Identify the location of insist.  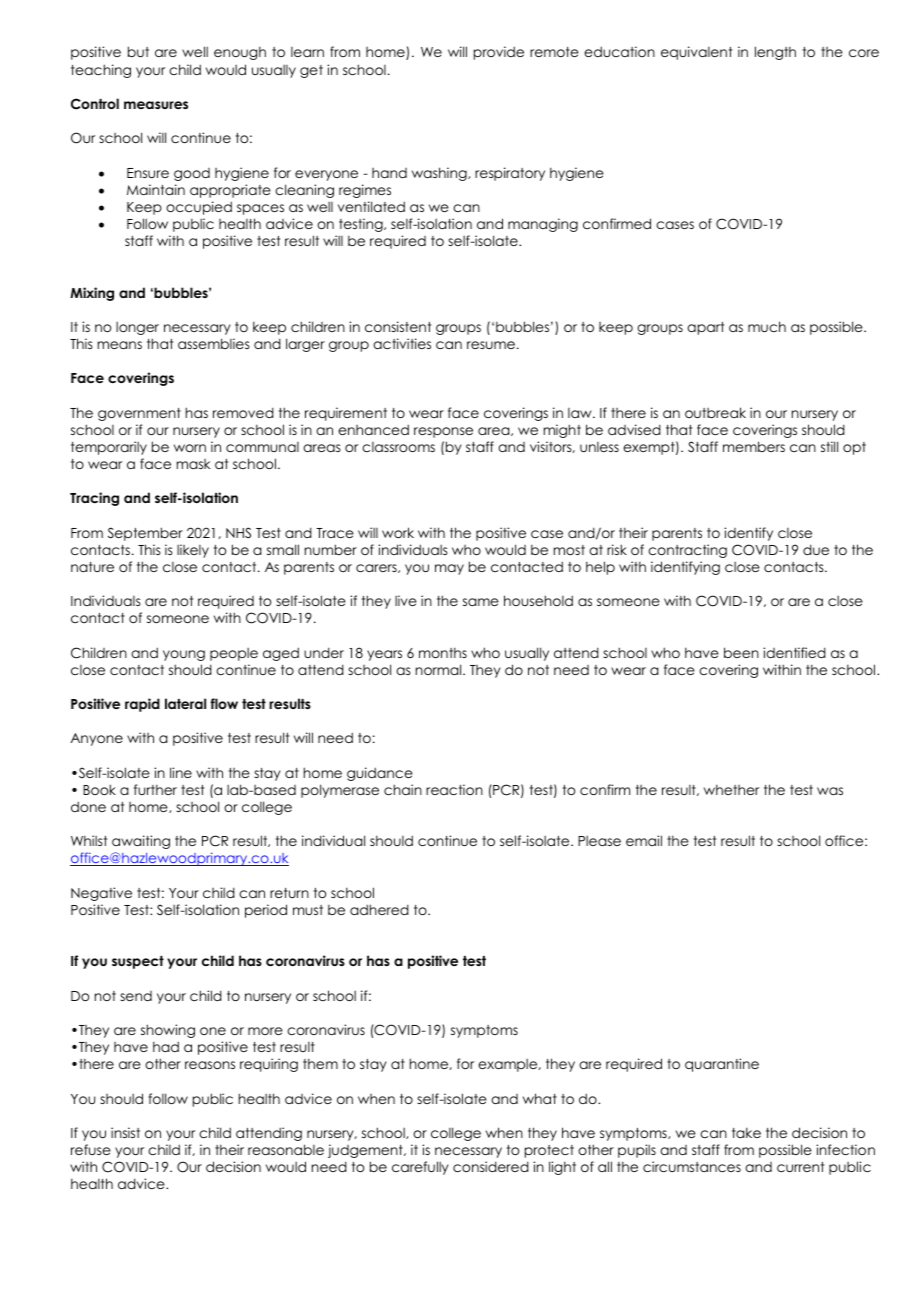
(125, 1132).
